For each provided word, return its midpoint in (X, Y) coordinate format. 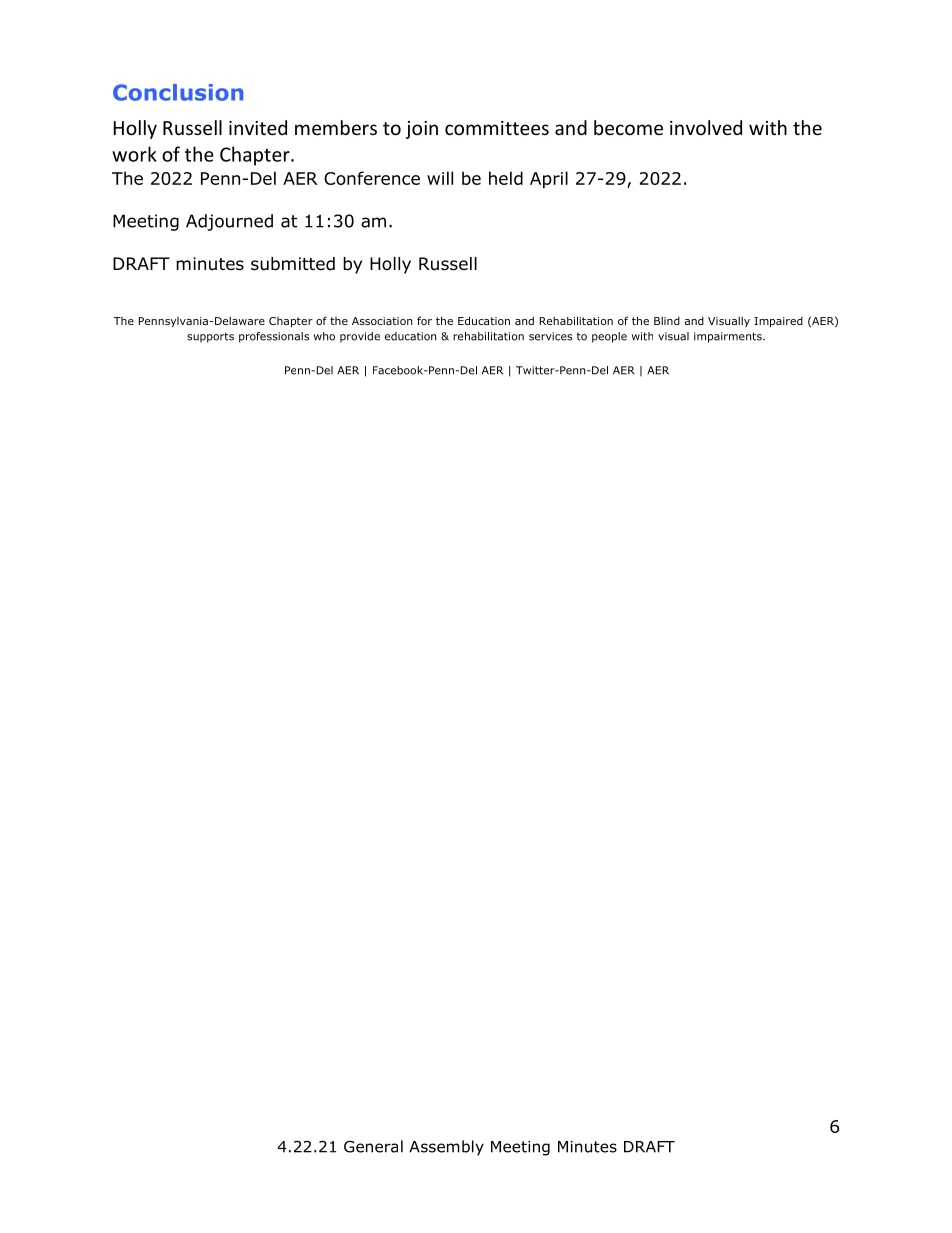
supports (210, 337)
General (373, 1146)
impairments (729, 337)
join (422, 130)
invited (258, 127)
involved (706, 127)
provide (360, 337)
